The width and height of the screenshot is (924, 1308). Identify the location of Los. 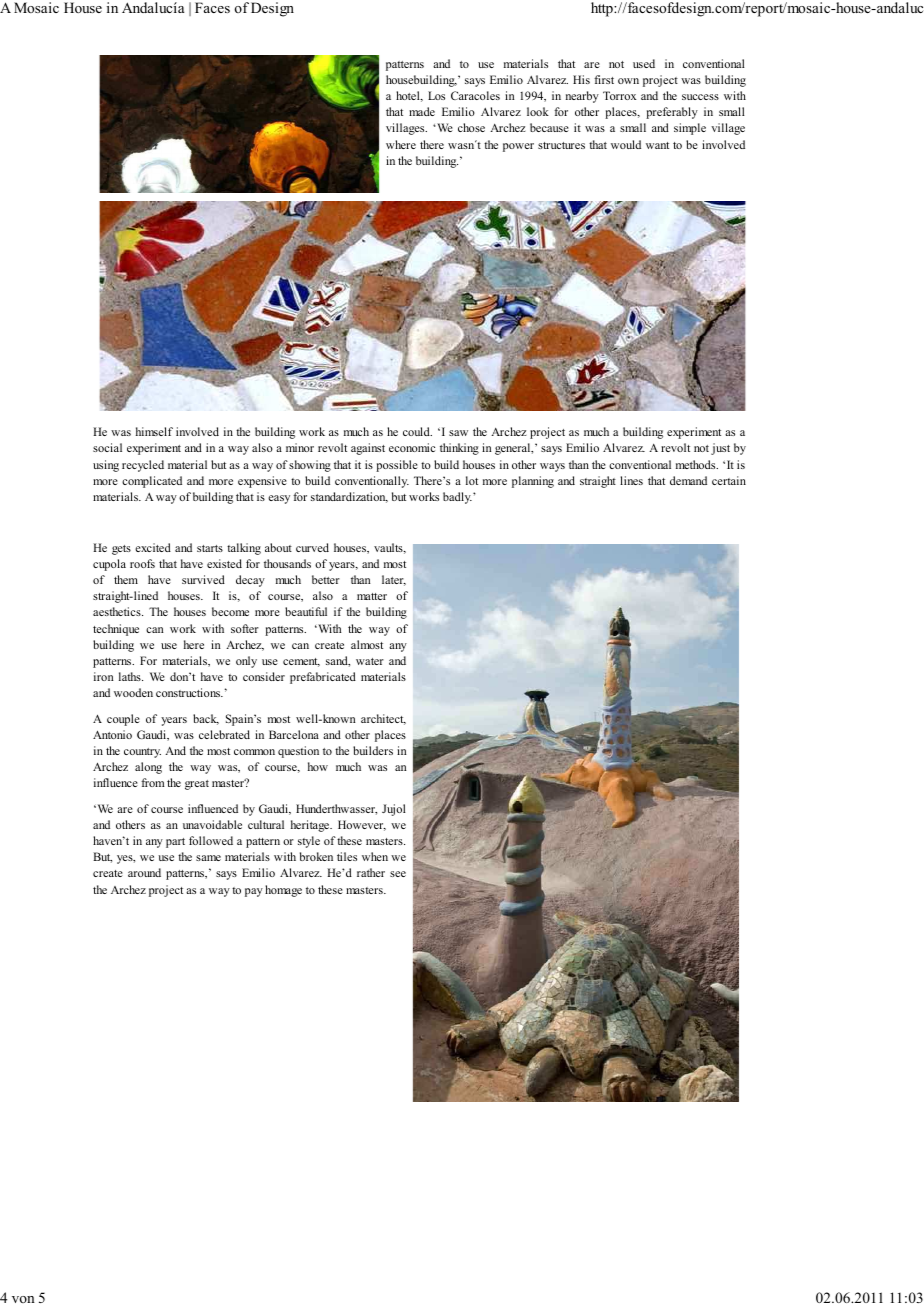
(436, 95).
